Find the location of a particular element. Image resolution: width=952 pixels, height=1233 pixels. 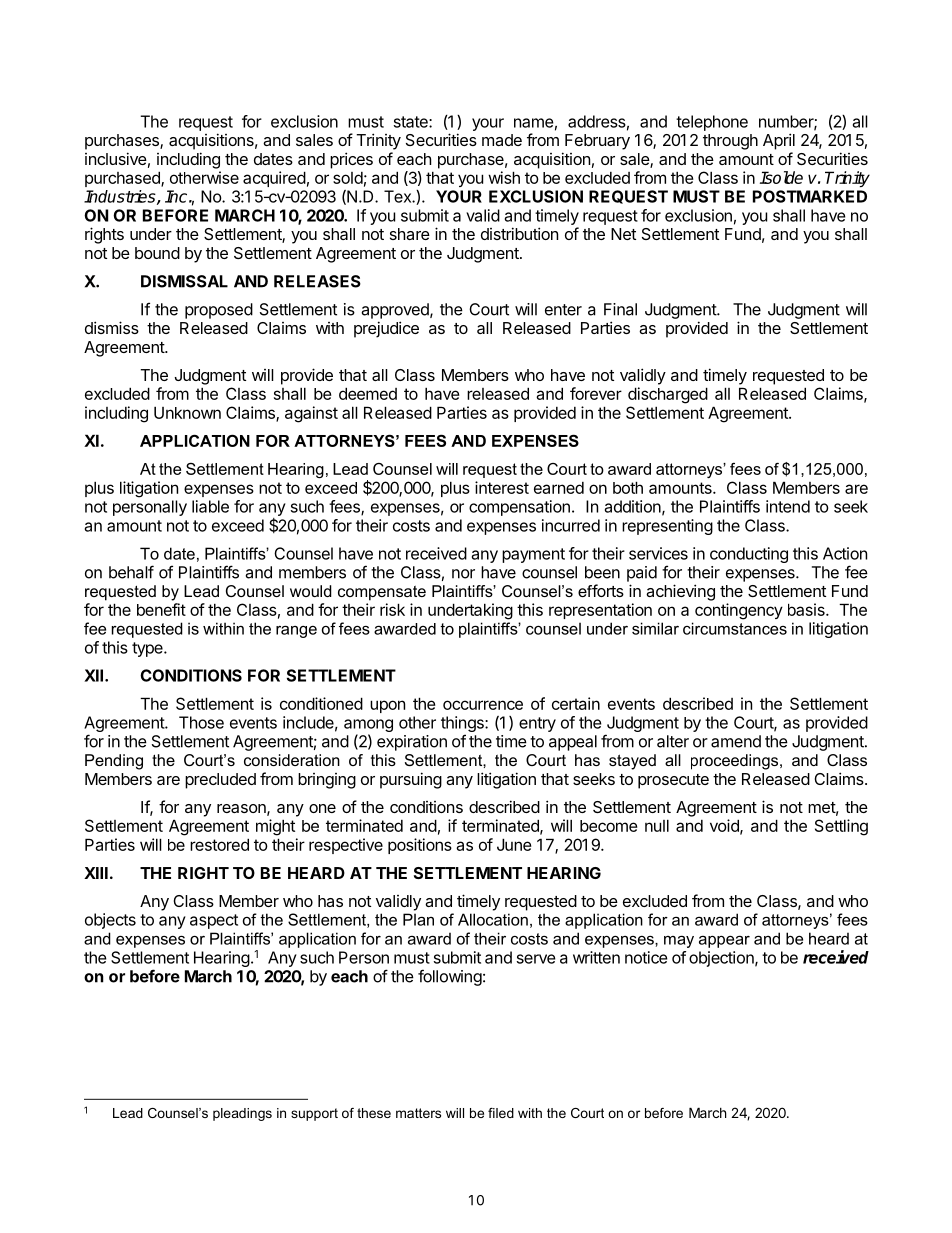

inclusive is located at coordinates (116, 158).
